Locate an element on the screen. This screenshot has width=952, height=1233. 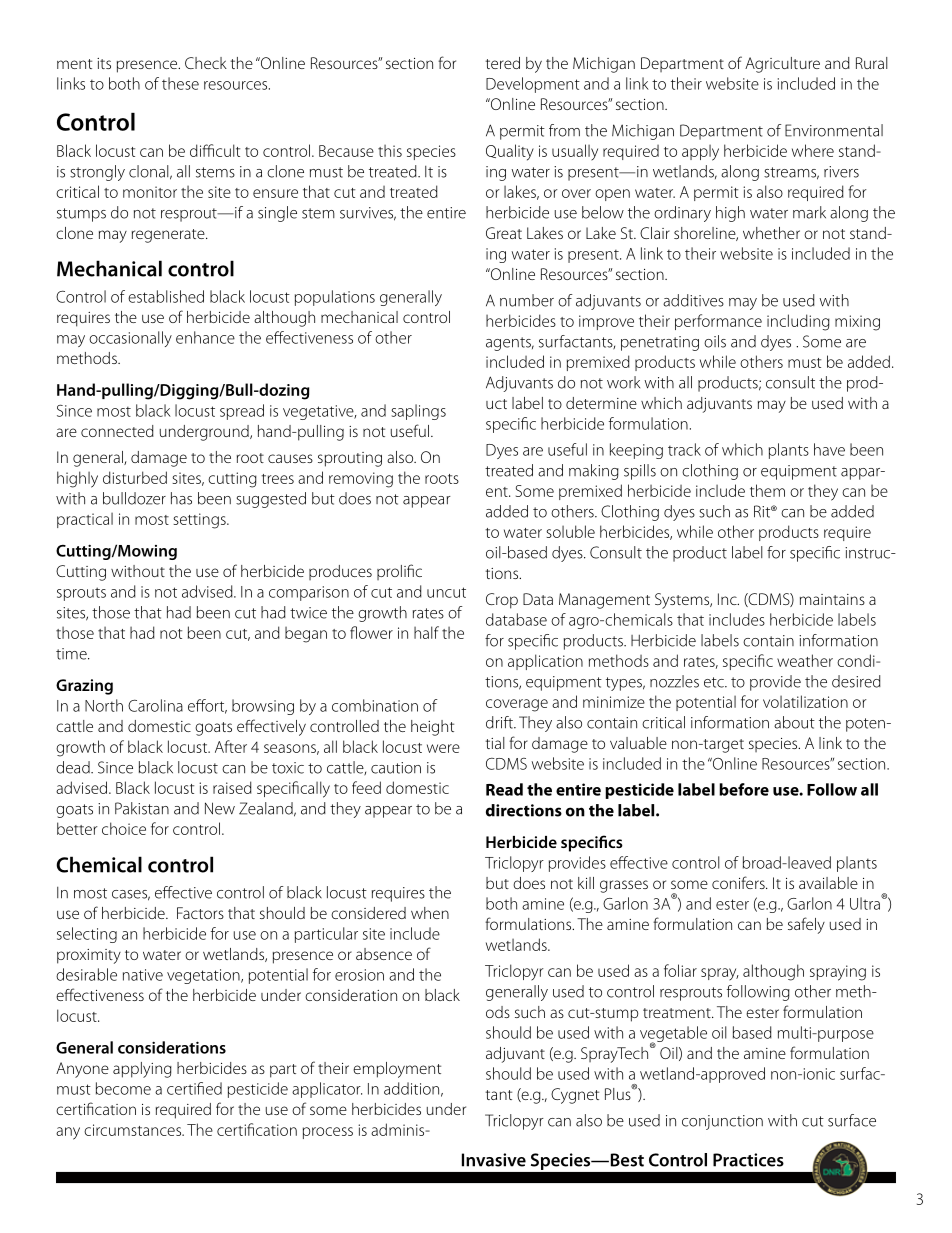
saplings is located at coordinates (418, 412).
